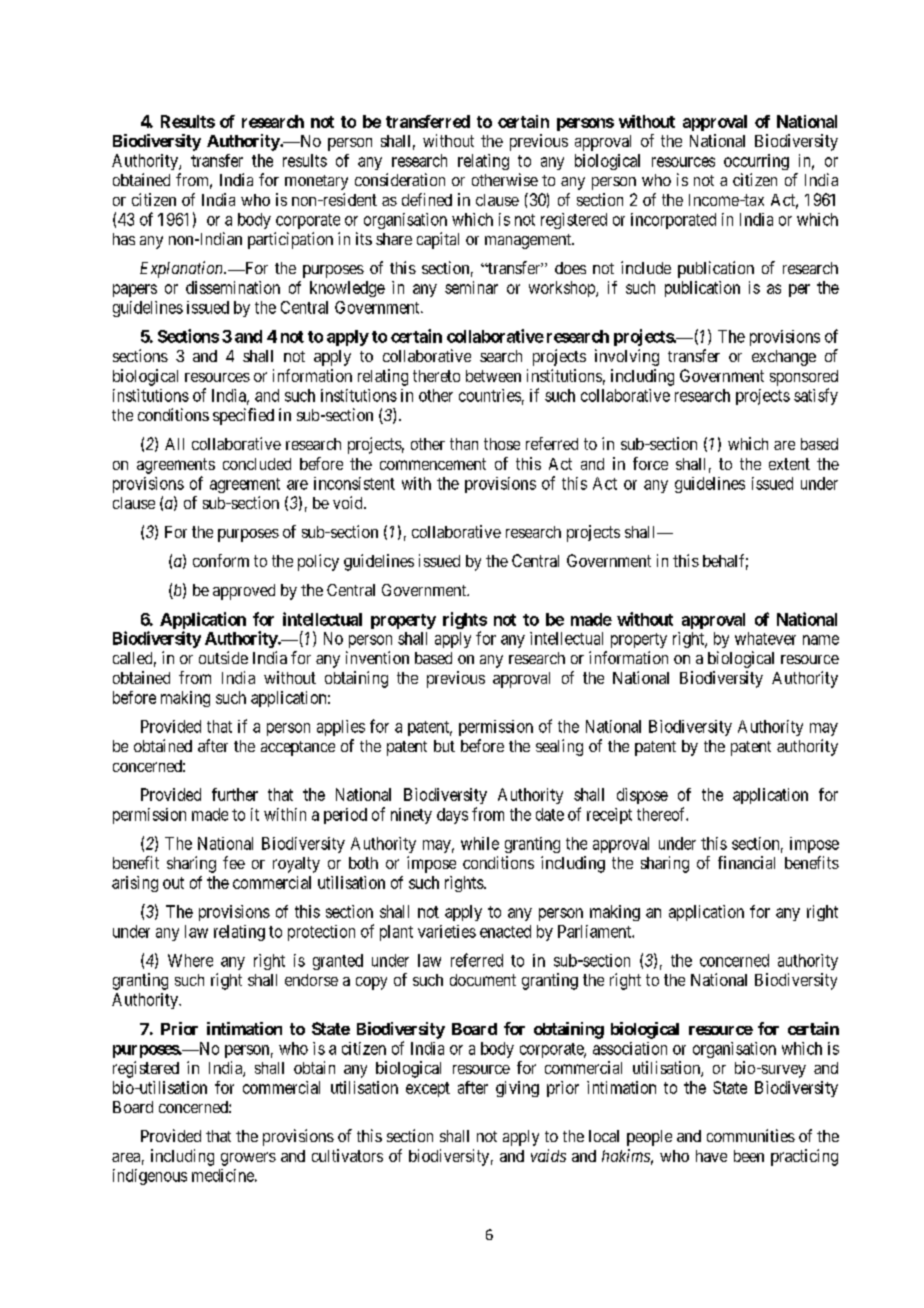 The width and height of the screenshot is (924, 1308). I want to click on whatever, so click(765, 638).
